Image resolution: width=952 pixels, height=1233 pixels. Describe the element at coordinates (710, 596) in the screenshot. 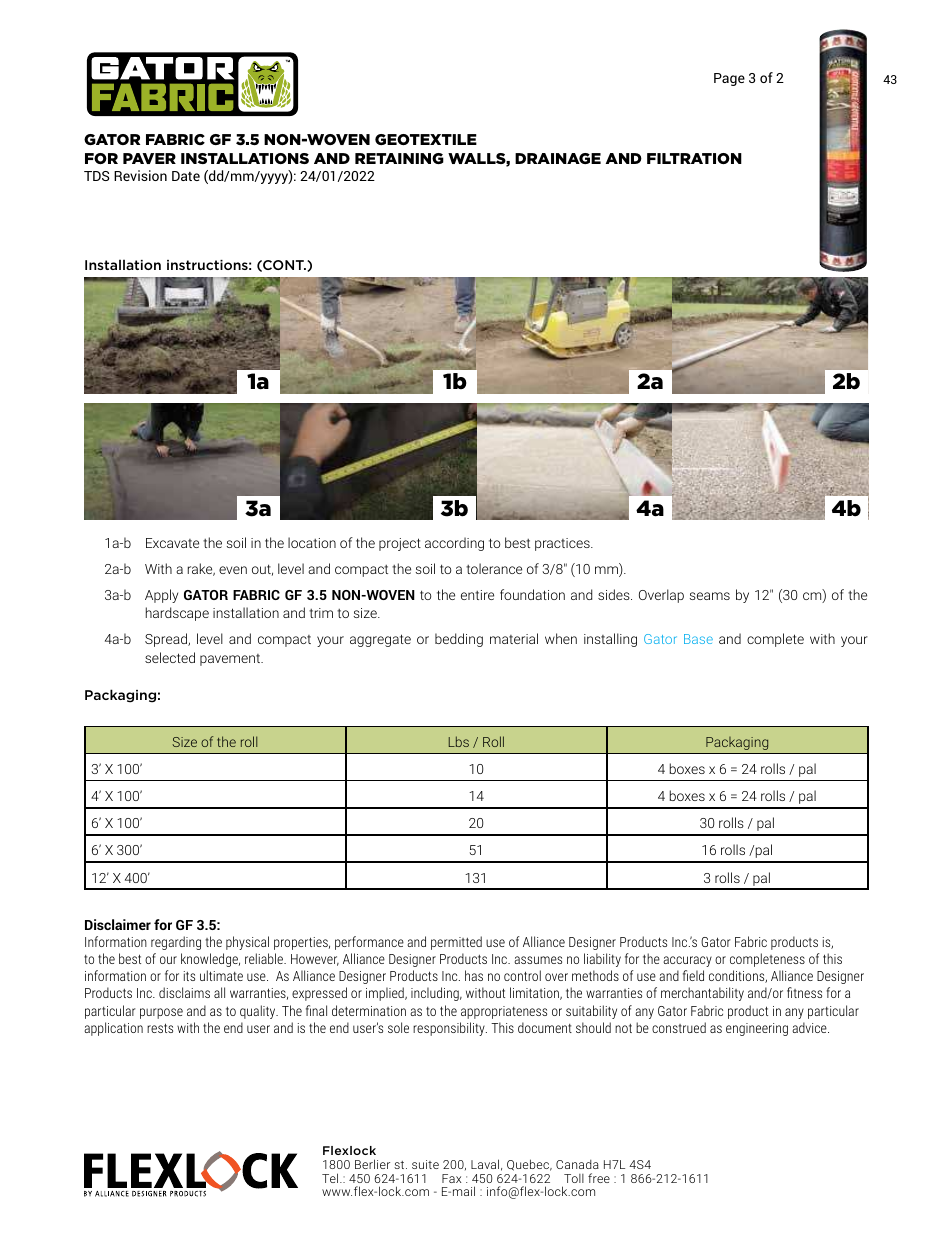

I see `seams` at that location.
